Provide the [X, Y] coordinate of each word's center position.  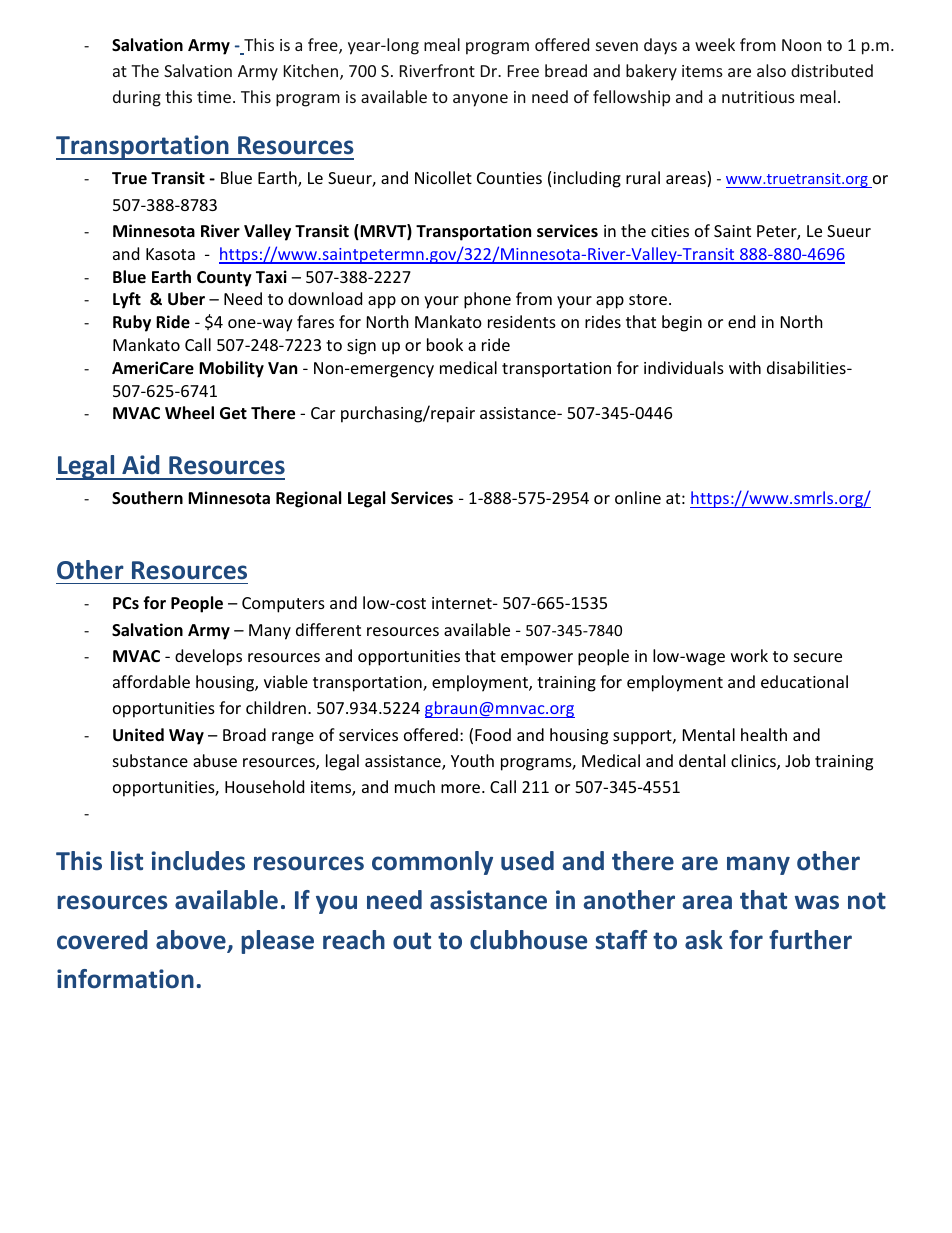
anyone [480, 100]
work [749, 655]
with [745, 367]
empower [537, 659]
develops [208, 657]
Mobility [231, 369]
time [214, 97]
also [771, 70]
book [445, 344]
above [192, 941]
